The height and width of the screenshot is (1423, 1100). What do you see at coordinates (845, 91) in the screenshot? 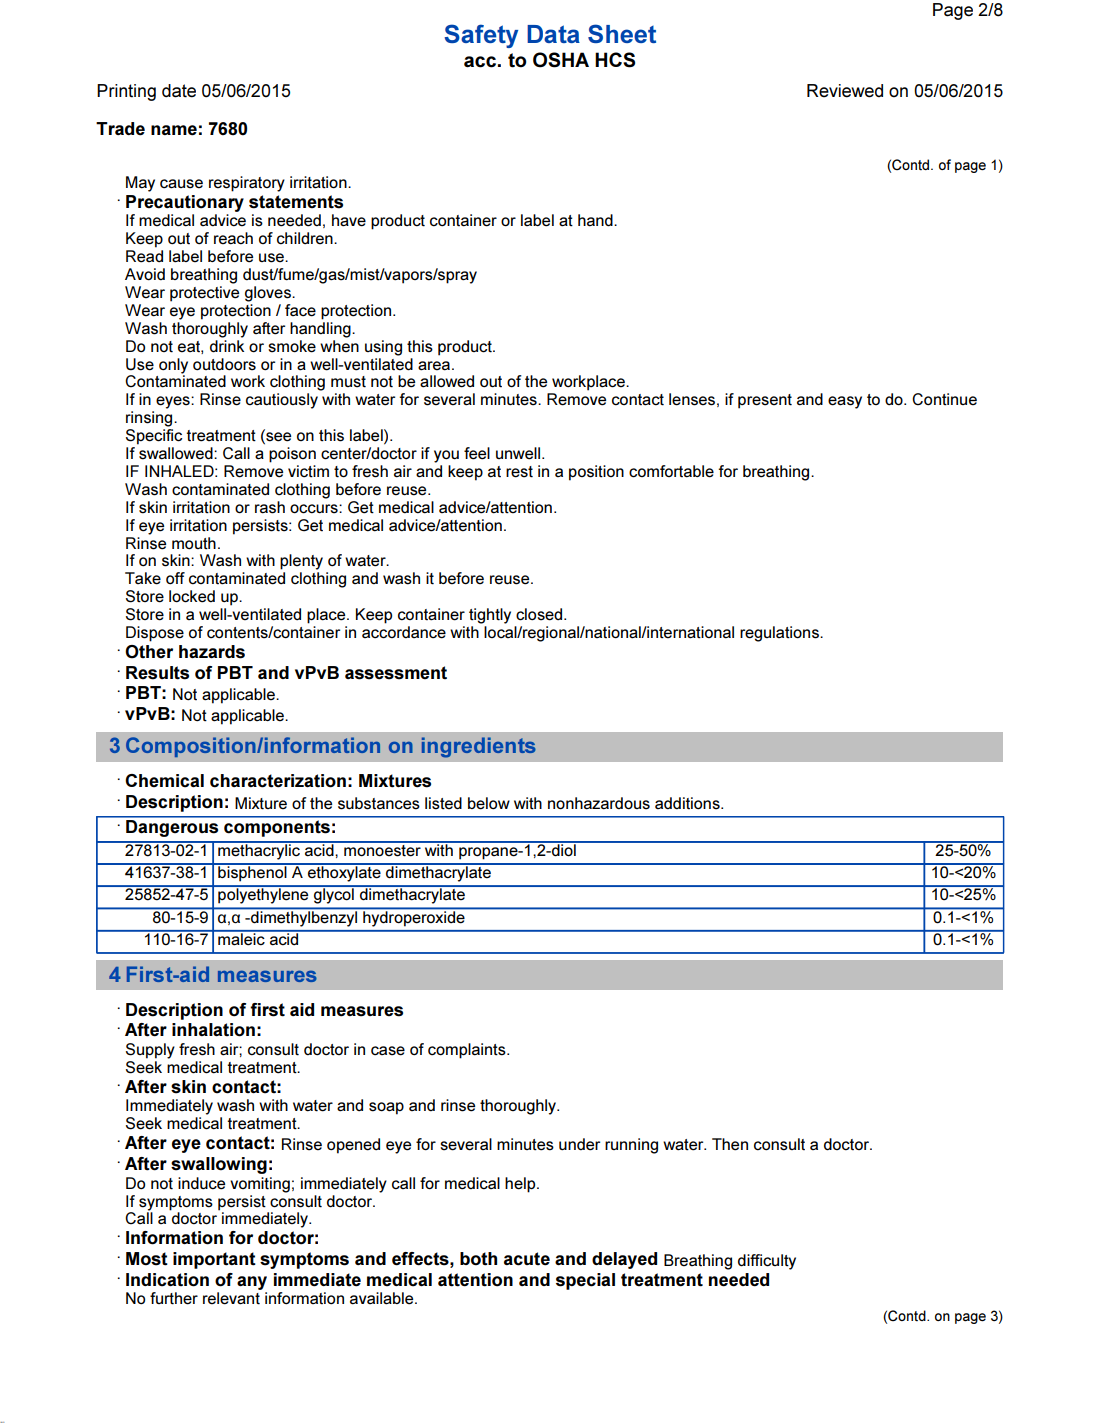
I see `Reviewed` at bounding box center [845, 91].
